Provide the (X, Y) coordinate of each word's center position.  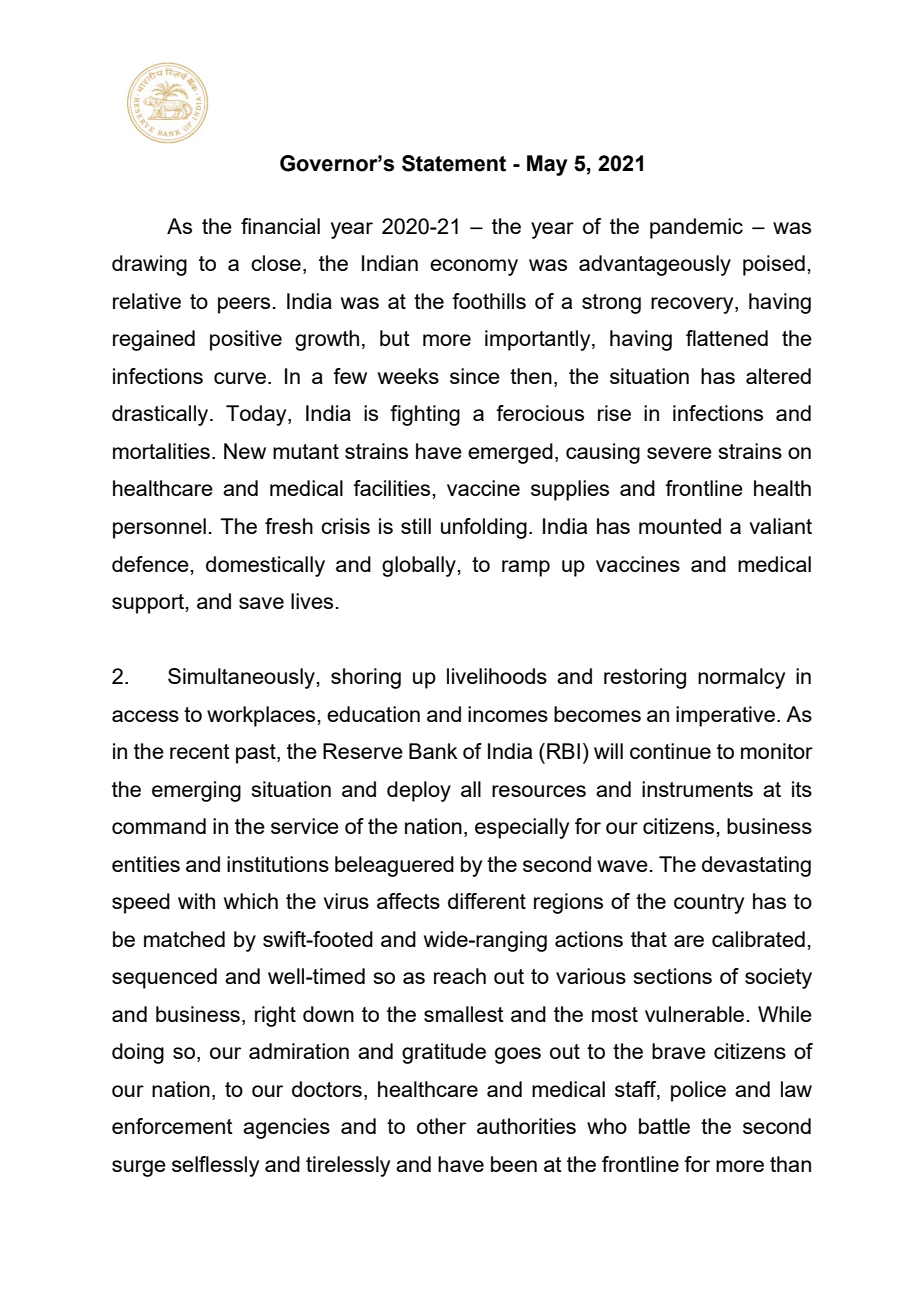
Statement (454, 163)
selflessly (215, 1166)
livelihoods (497, 676)
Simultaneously (242, 678)
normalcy (741, 678)
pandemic (696, 228)
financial (280, 226)
